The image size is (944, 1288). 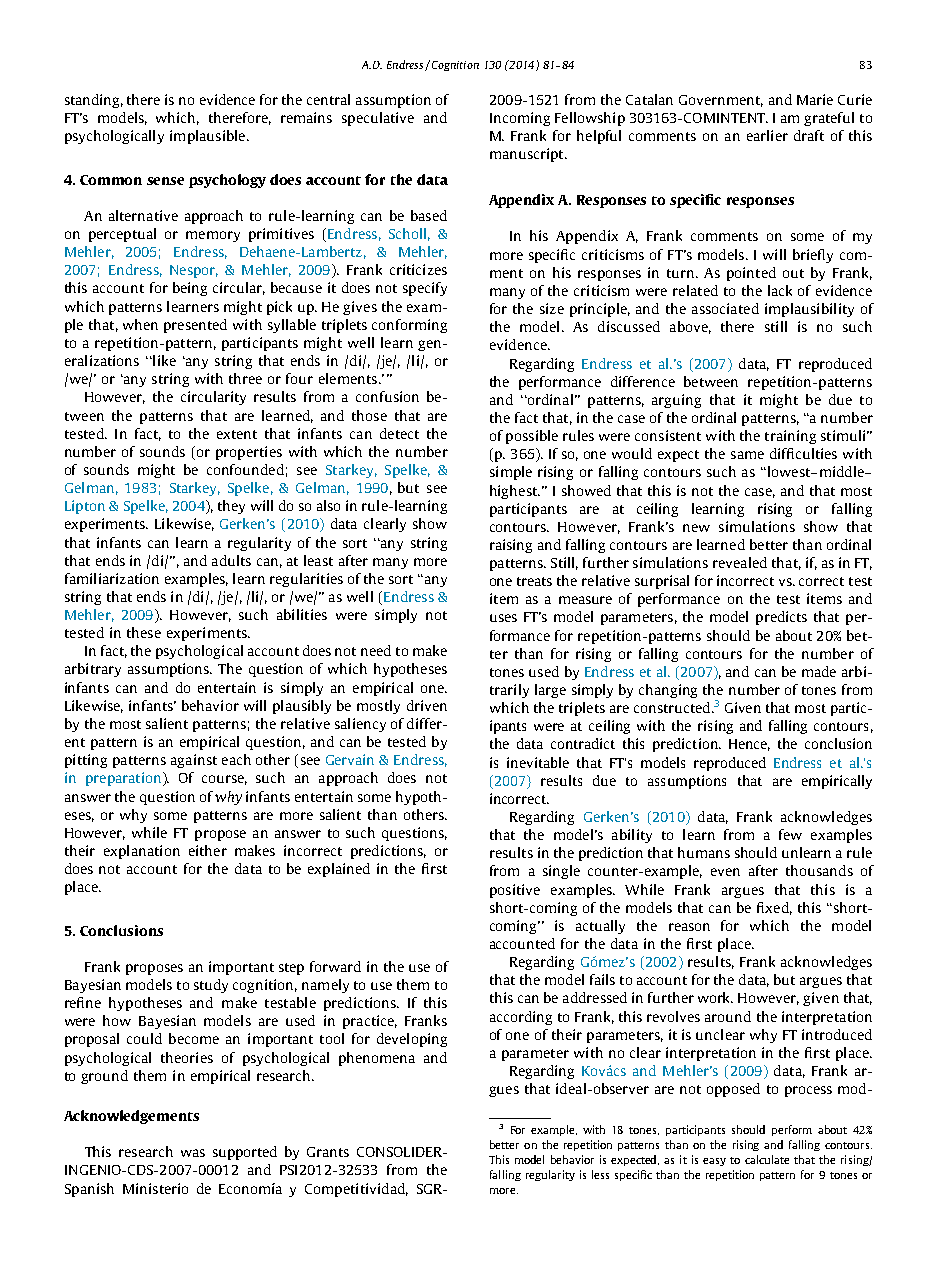 What do you see at coordinates (528, 155) in the screenshot?
I see `manuscript` at bounding box center [528, 155].
